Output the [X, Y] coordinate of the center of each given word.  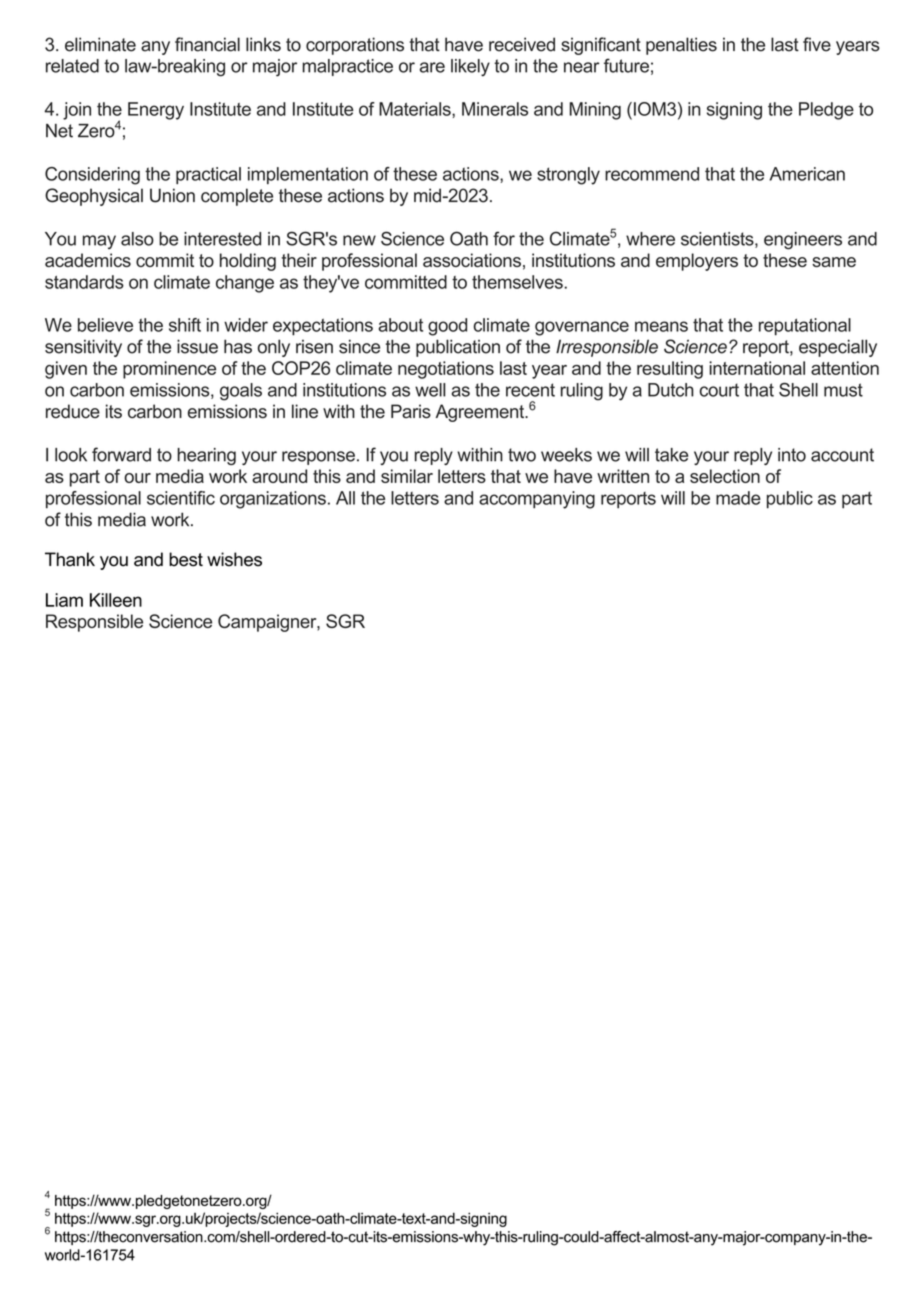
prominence [169, 370]
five [817, 44]
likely [470, 67]
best [186, 559]
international [757, 368]
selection [725, 476]
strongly [568, 176]
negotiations [446, 370]
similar [407, 476]
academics [88, 260]
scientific [181, 498]
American [807, 174]
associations [472, 260]
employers [697, 262]
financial [207, 44]
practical [208, 175]
